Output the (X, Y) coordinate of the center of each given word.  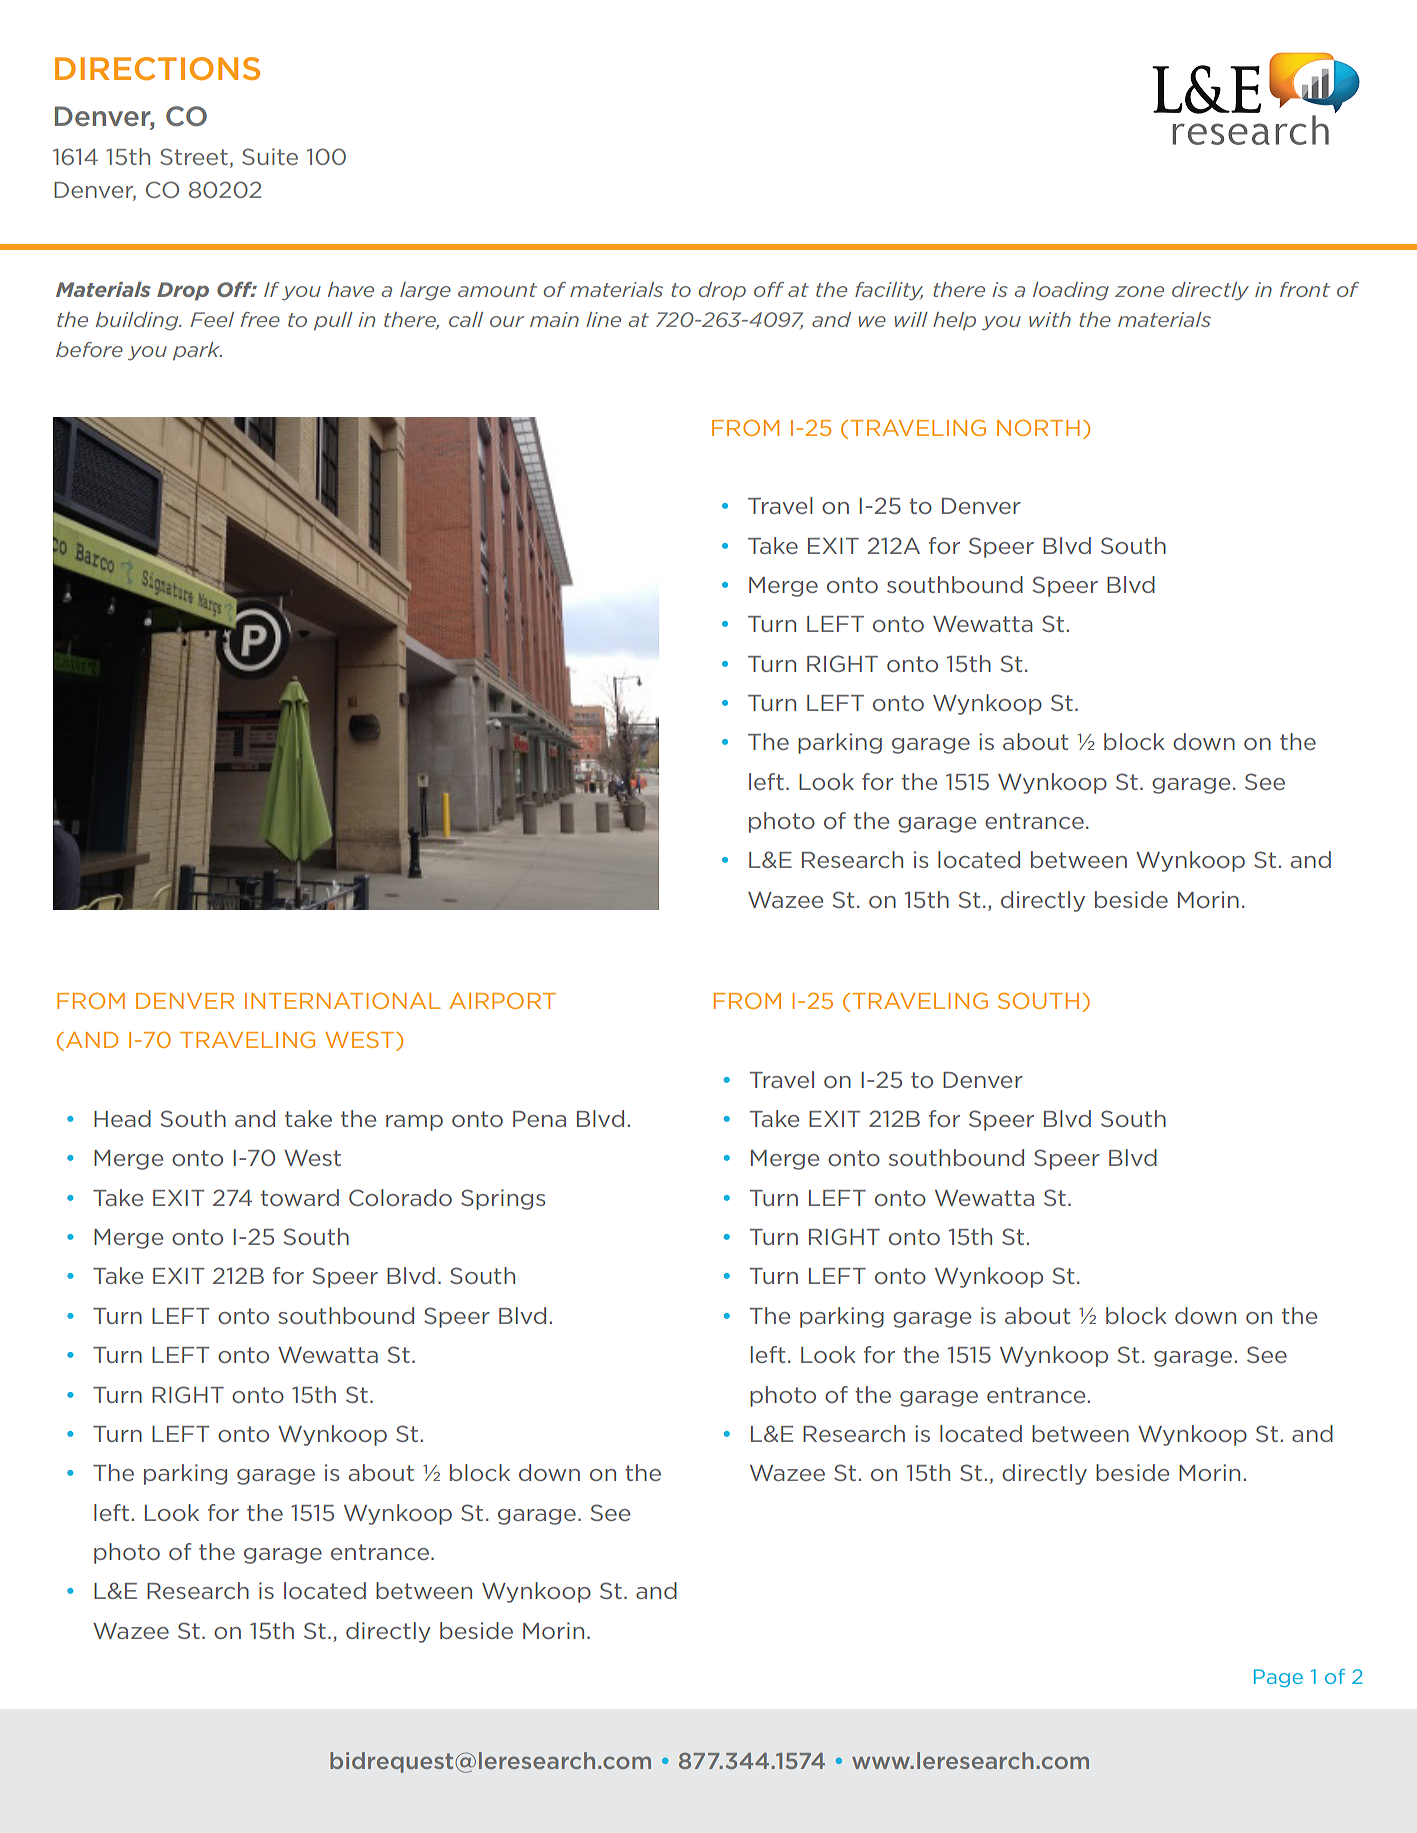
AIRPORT (502, 1000)
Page (1278, 1678)
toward (300, 1197)
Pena (539, 1119)
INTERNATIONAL (342, 1000)
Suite (270, 156)
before (89, 349)
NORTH (1038, 427)
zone (1139, 291)
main (554, 319)
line (603, 319)
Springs (503, 1199)
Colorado (400, 1197)
